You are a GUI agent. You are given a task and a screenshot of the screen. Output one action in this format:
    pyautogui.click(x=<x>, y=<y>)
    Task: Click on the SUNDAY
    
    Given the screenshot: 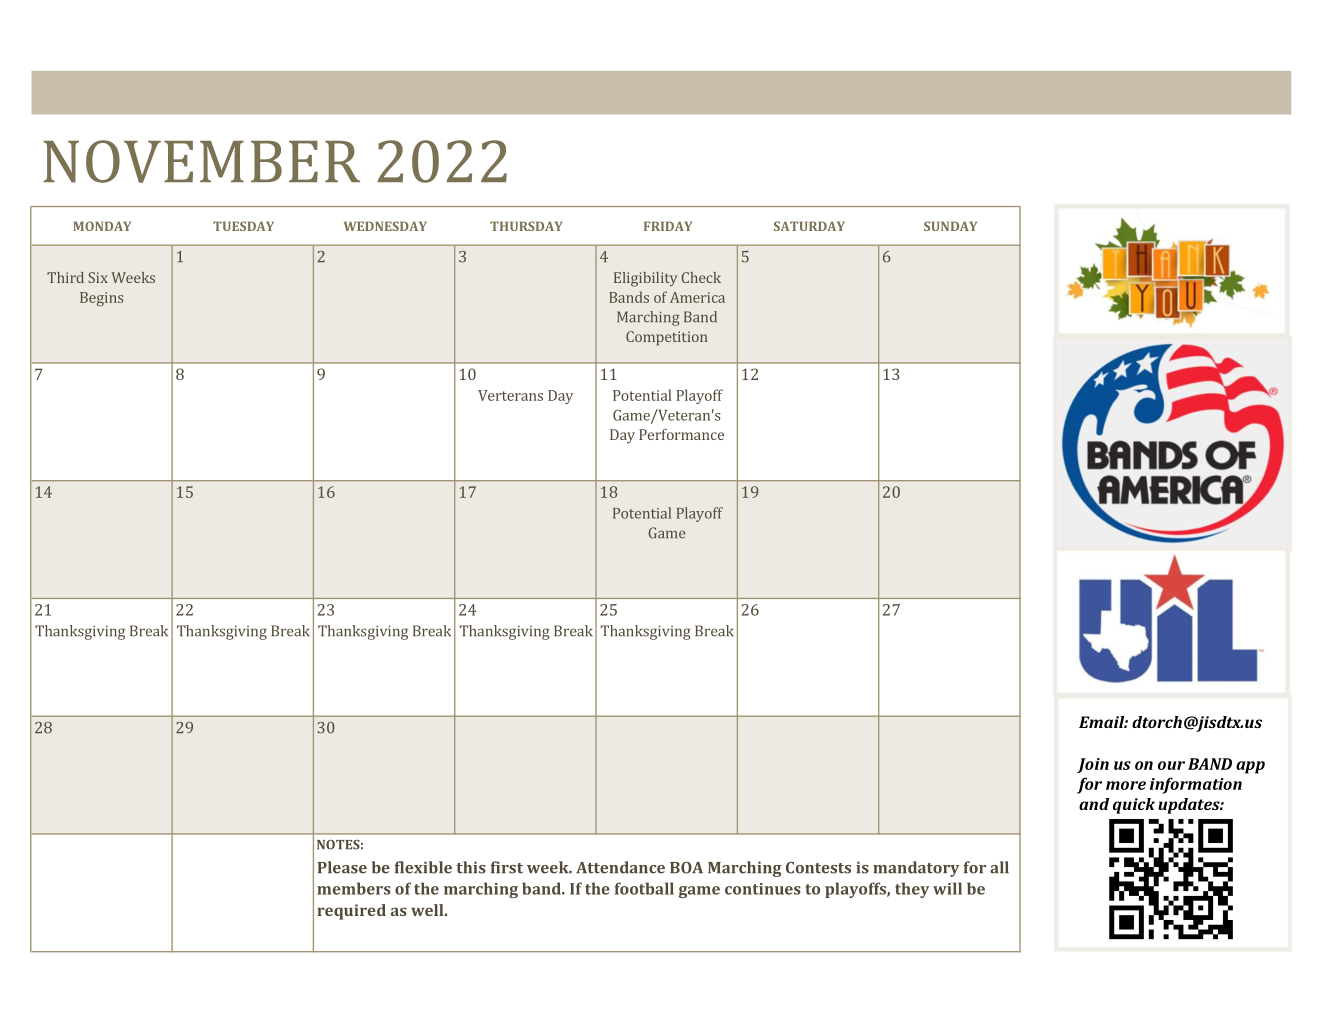 What is the action you would take?
    pyautogui.click(x=950, y=226)
